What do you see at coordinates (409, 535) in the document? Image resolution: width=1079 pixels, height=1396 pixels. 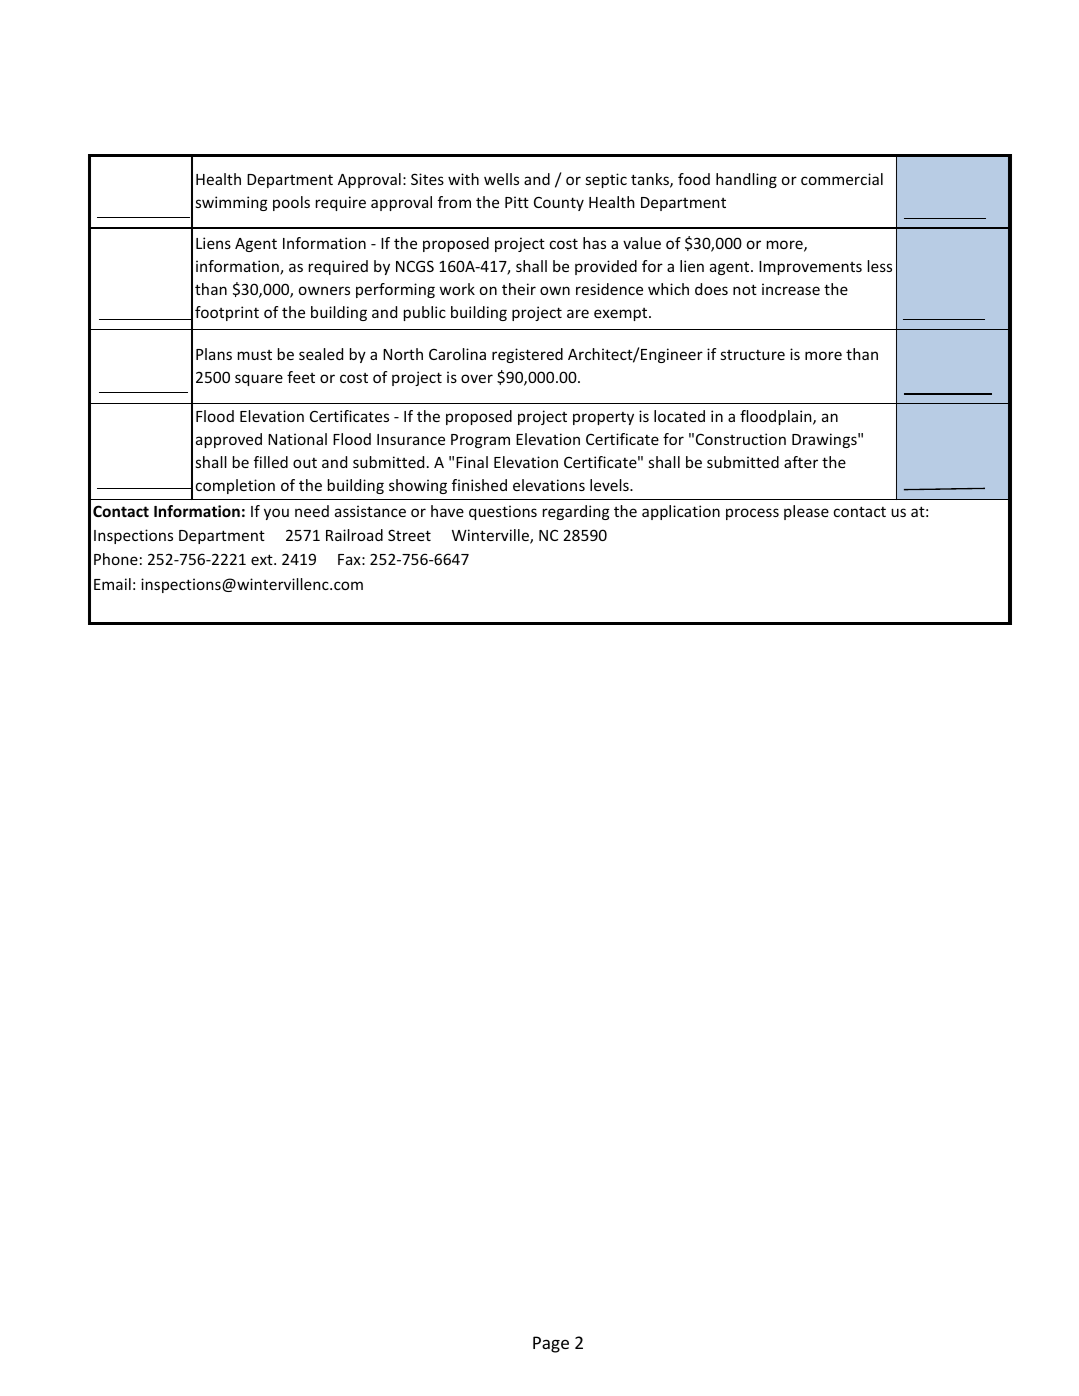 I see `Street` at bounding box center [409, 535].
